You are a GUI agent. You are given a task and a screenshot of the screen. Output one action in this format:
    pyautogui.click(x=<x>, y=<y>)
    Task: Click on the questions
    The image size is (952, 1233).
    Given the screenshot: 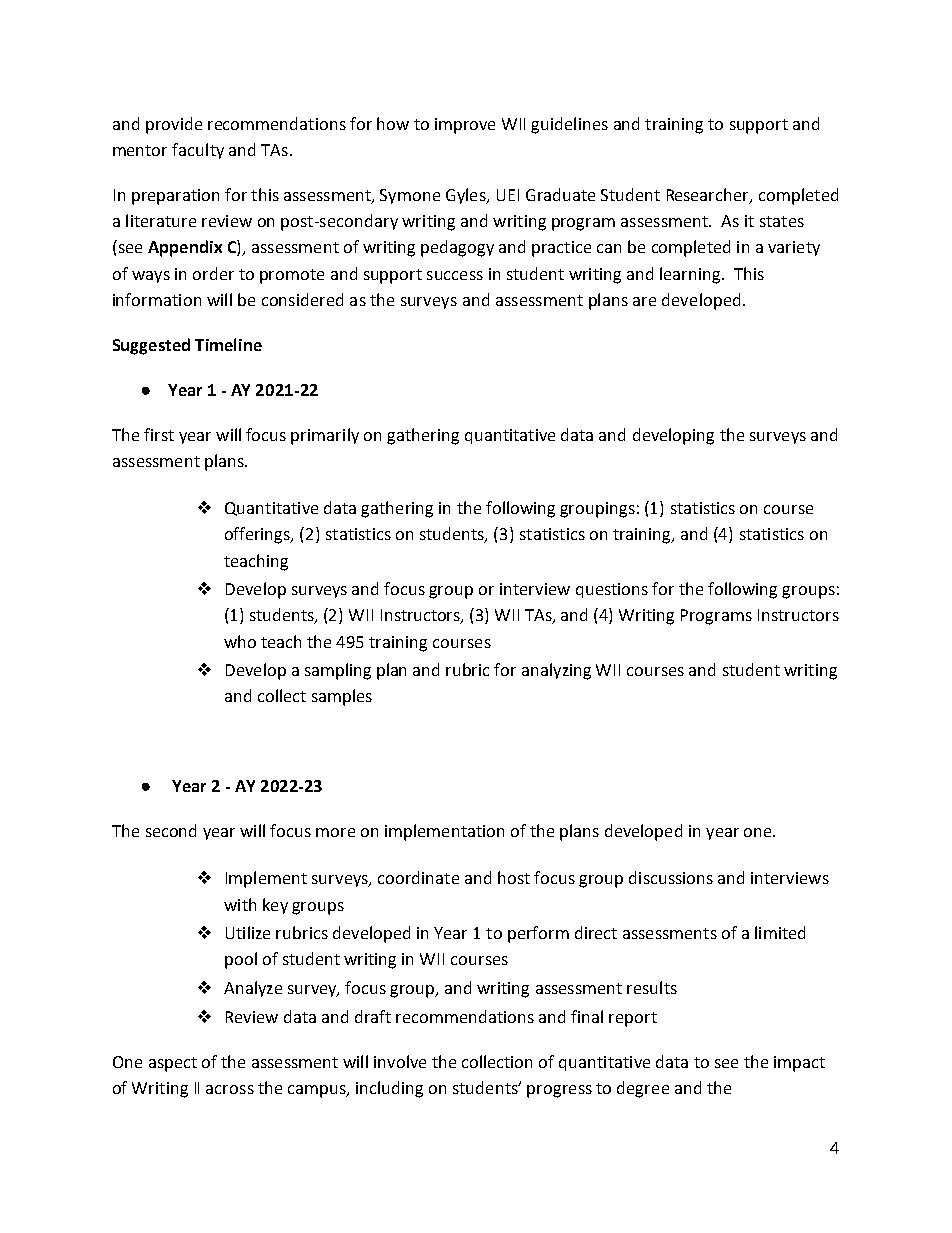 What is the action you would take?
    pyautogui.click(x=612, y=590)
